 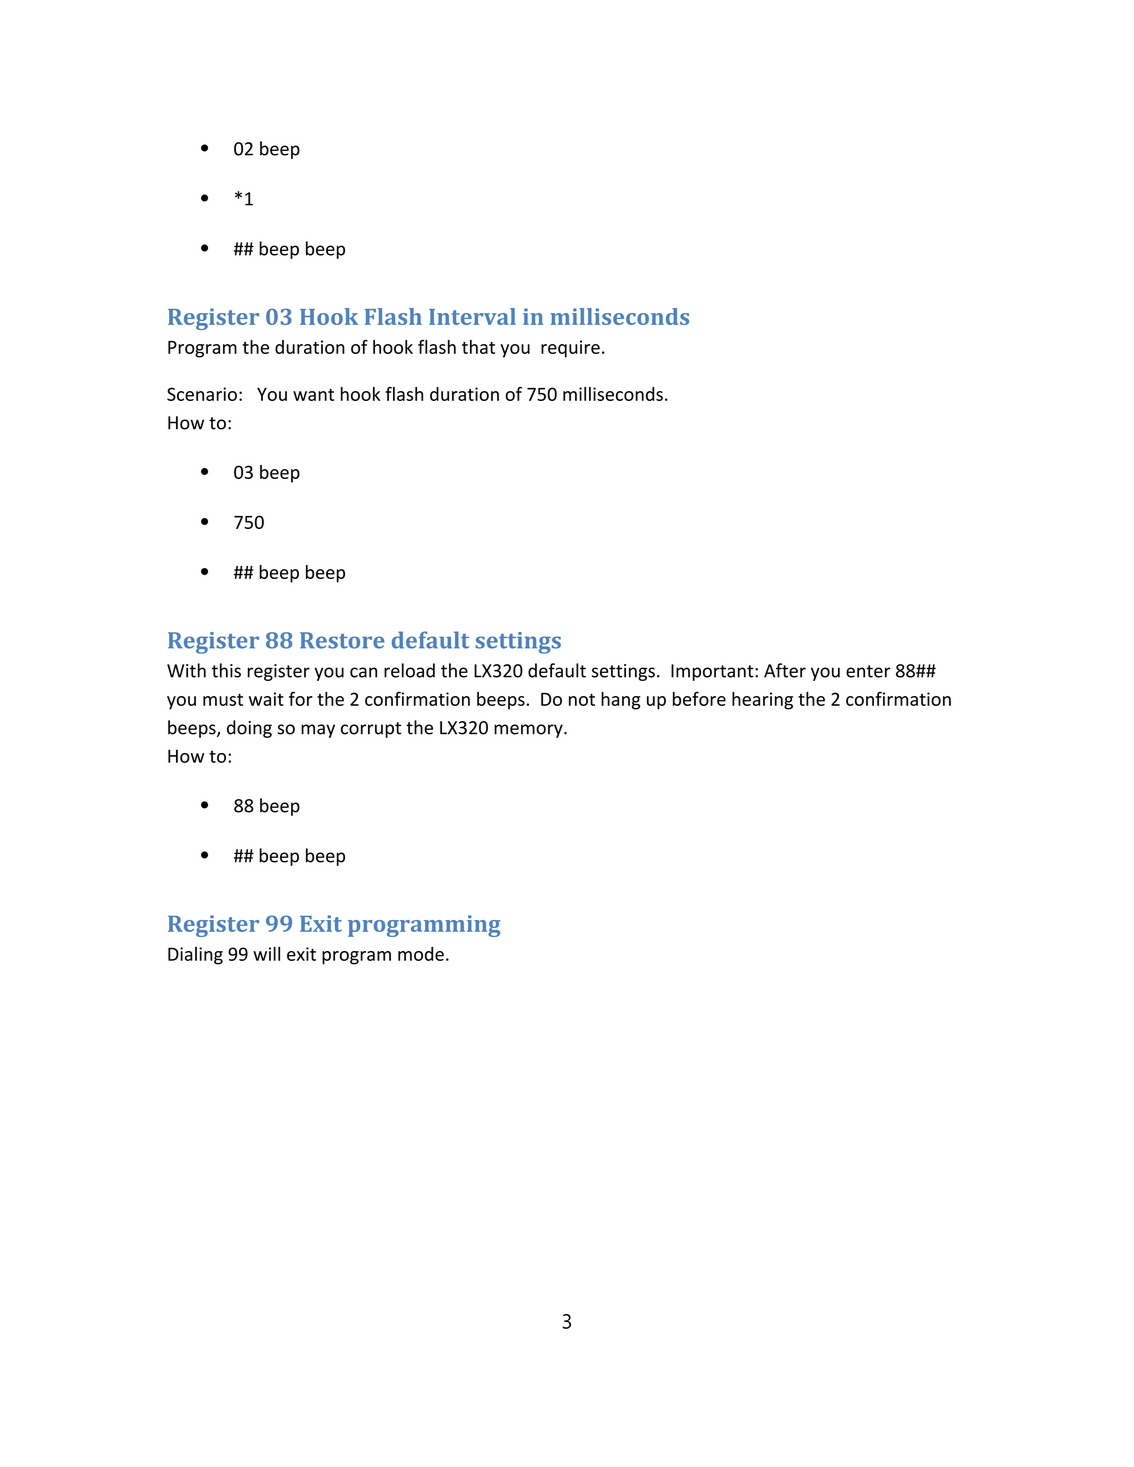 What do you see at coordinates (478, 347) in the screenshot?
I see `that` at bounding box center [478, 347].
